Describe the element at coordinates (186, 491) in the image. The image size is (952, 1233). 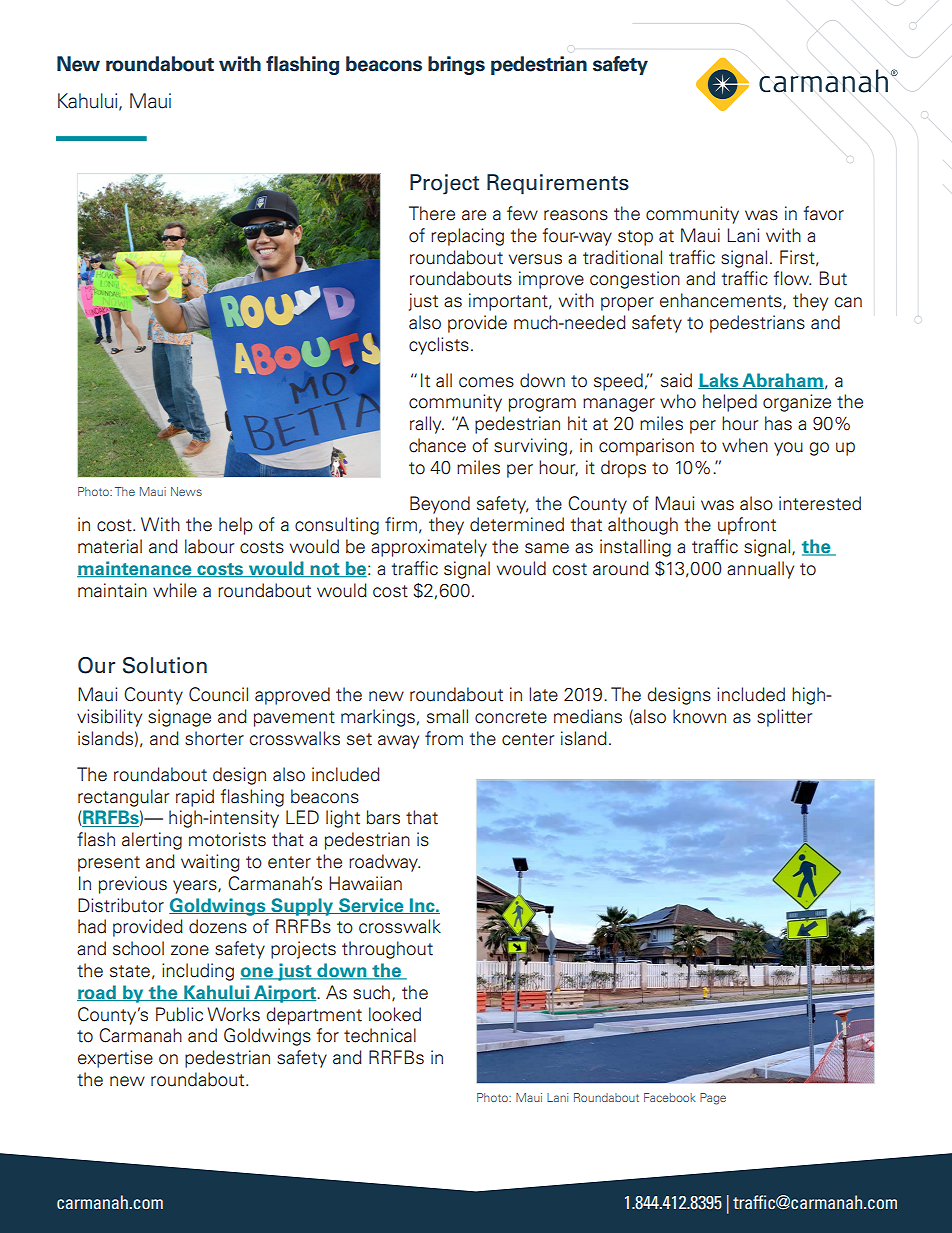
I see `News` at that location.
